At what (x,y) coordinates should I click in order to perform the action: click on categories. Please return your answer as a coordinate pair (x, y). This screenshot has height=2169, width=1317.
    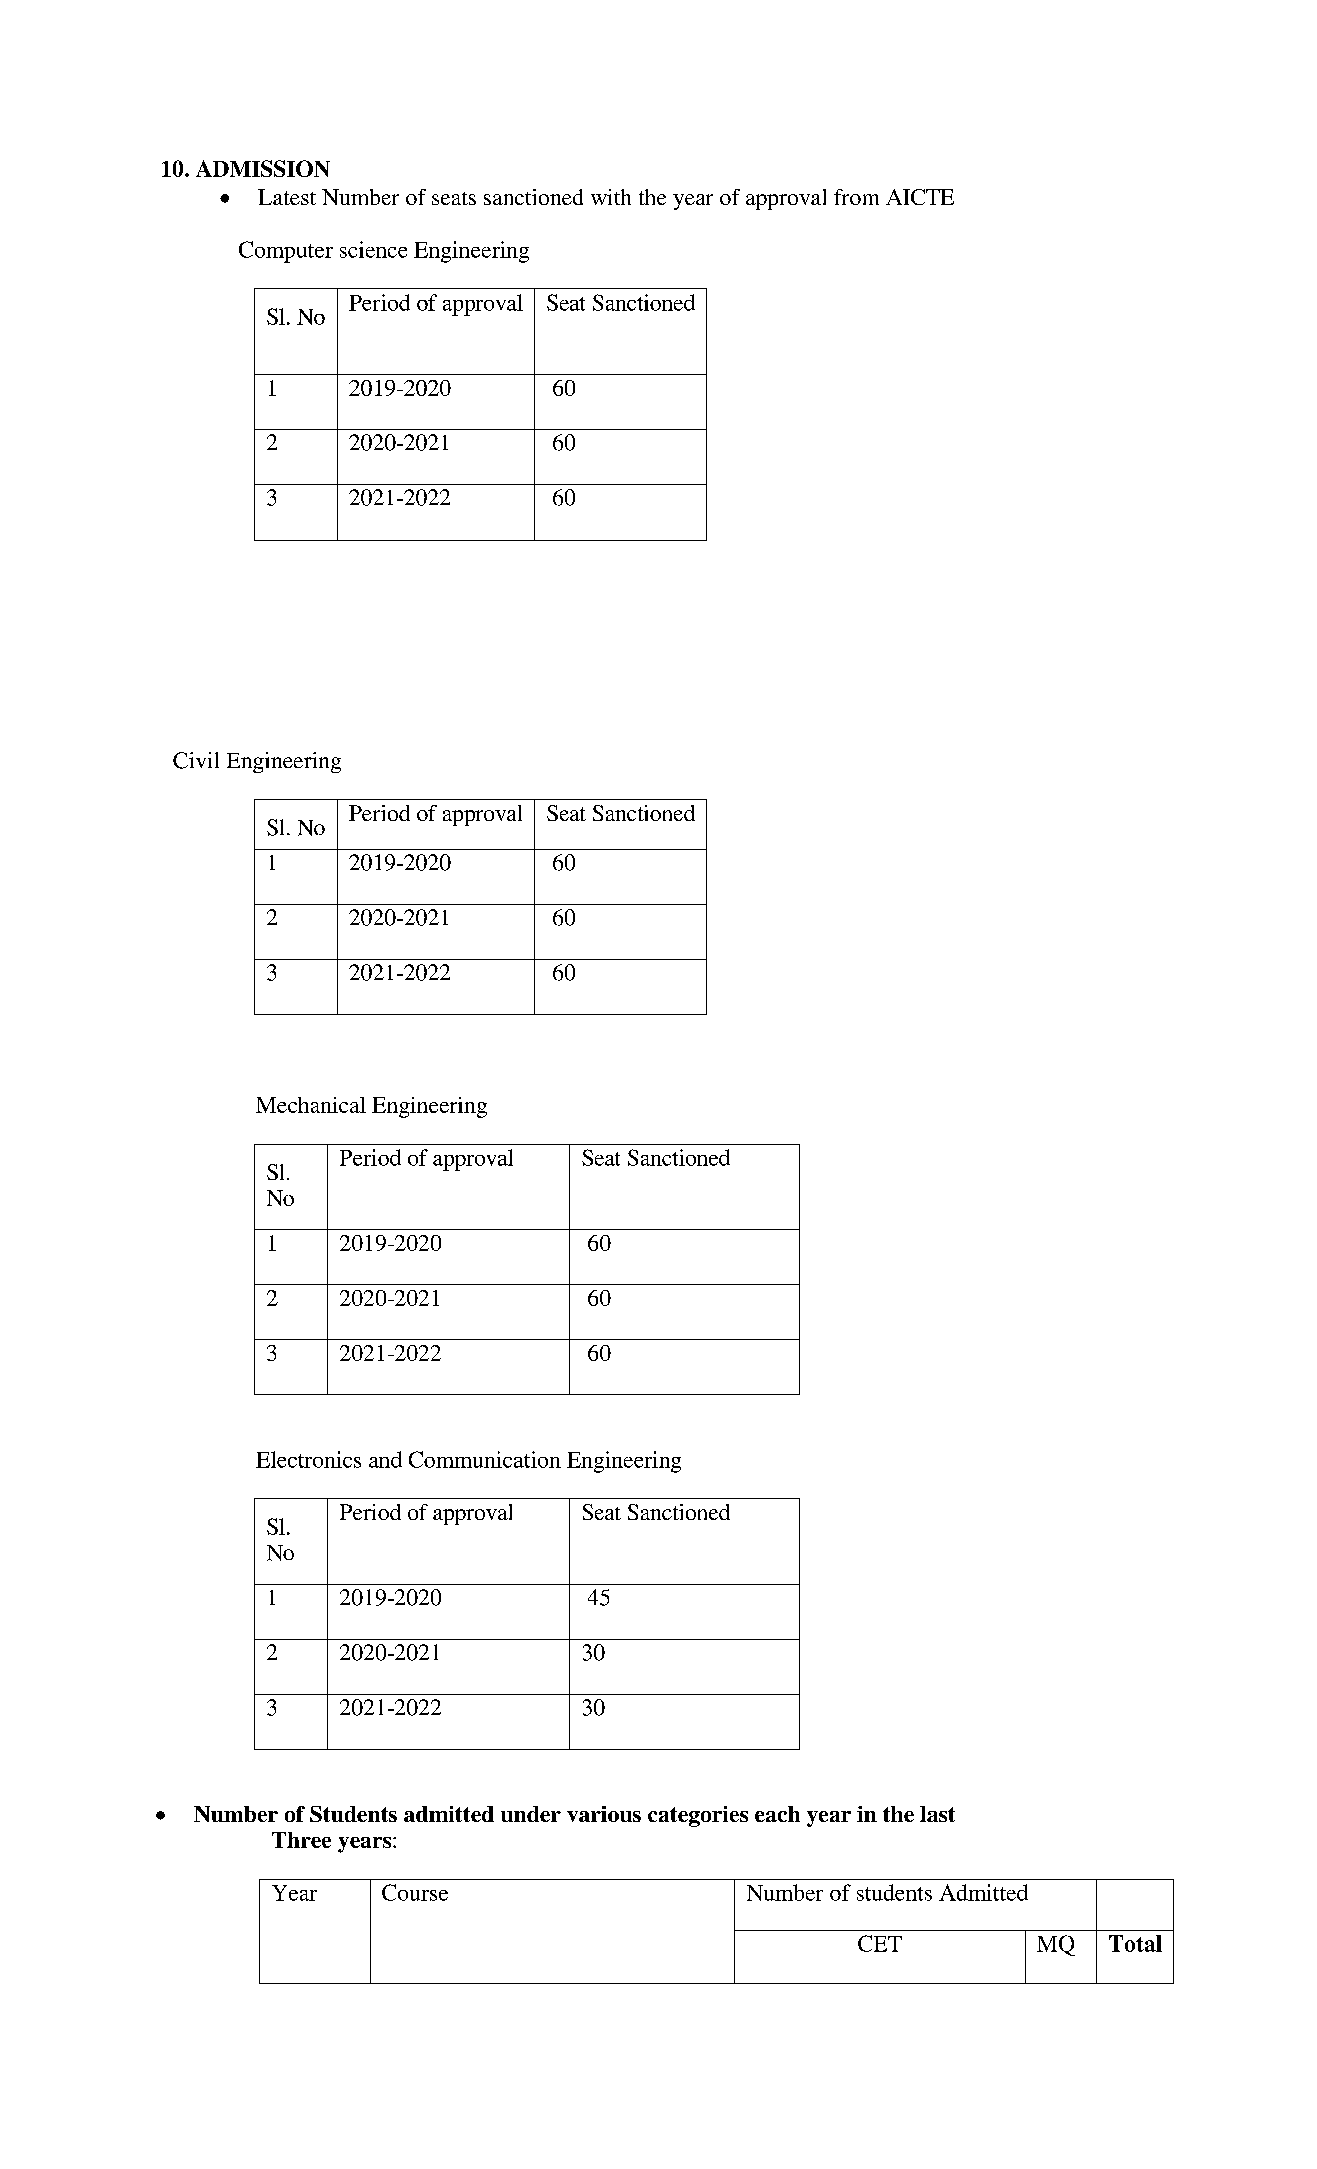
    Looking at the image, I should click on (698, 1816).
